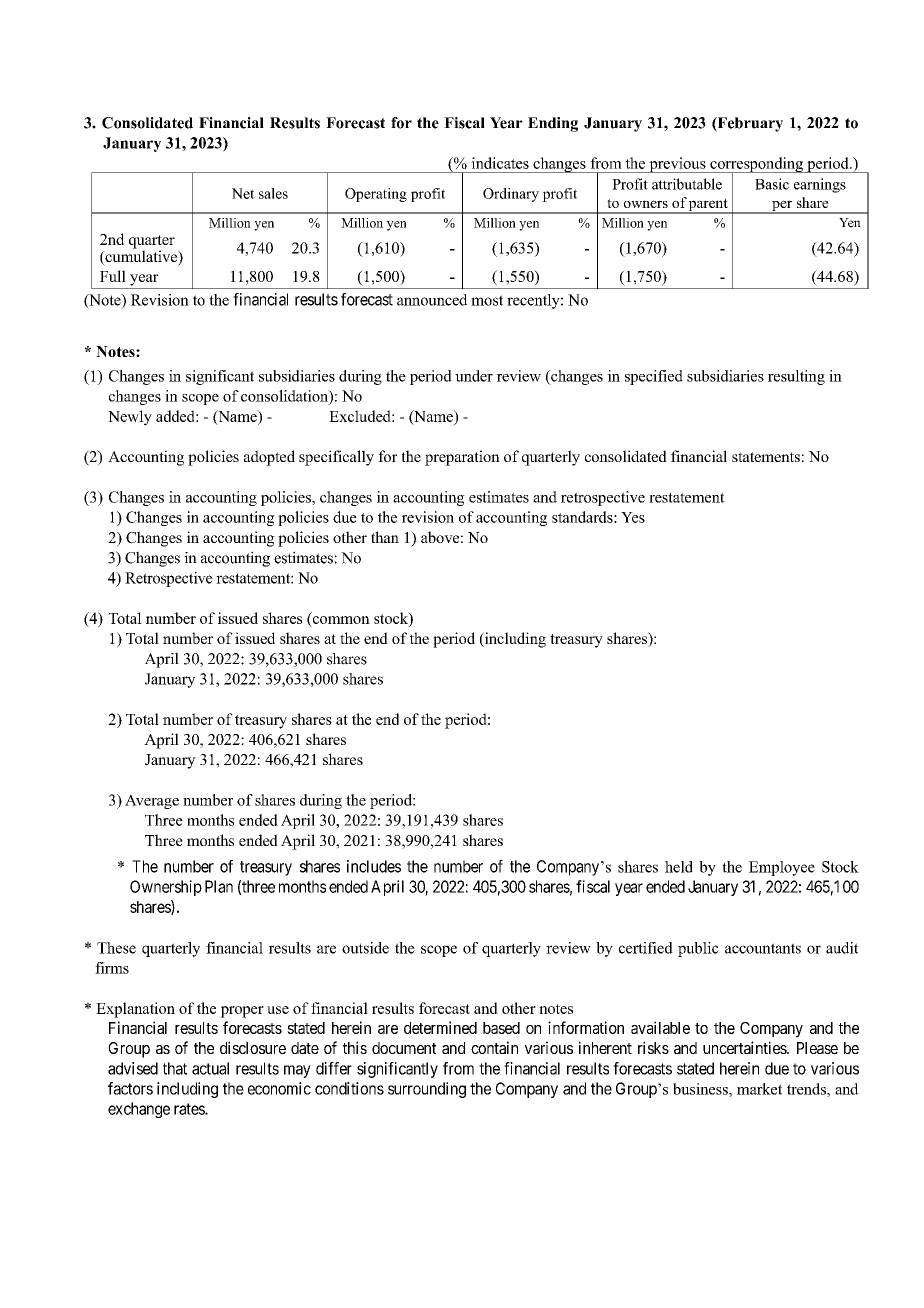  I want to click on includes, so click(374, 866).
